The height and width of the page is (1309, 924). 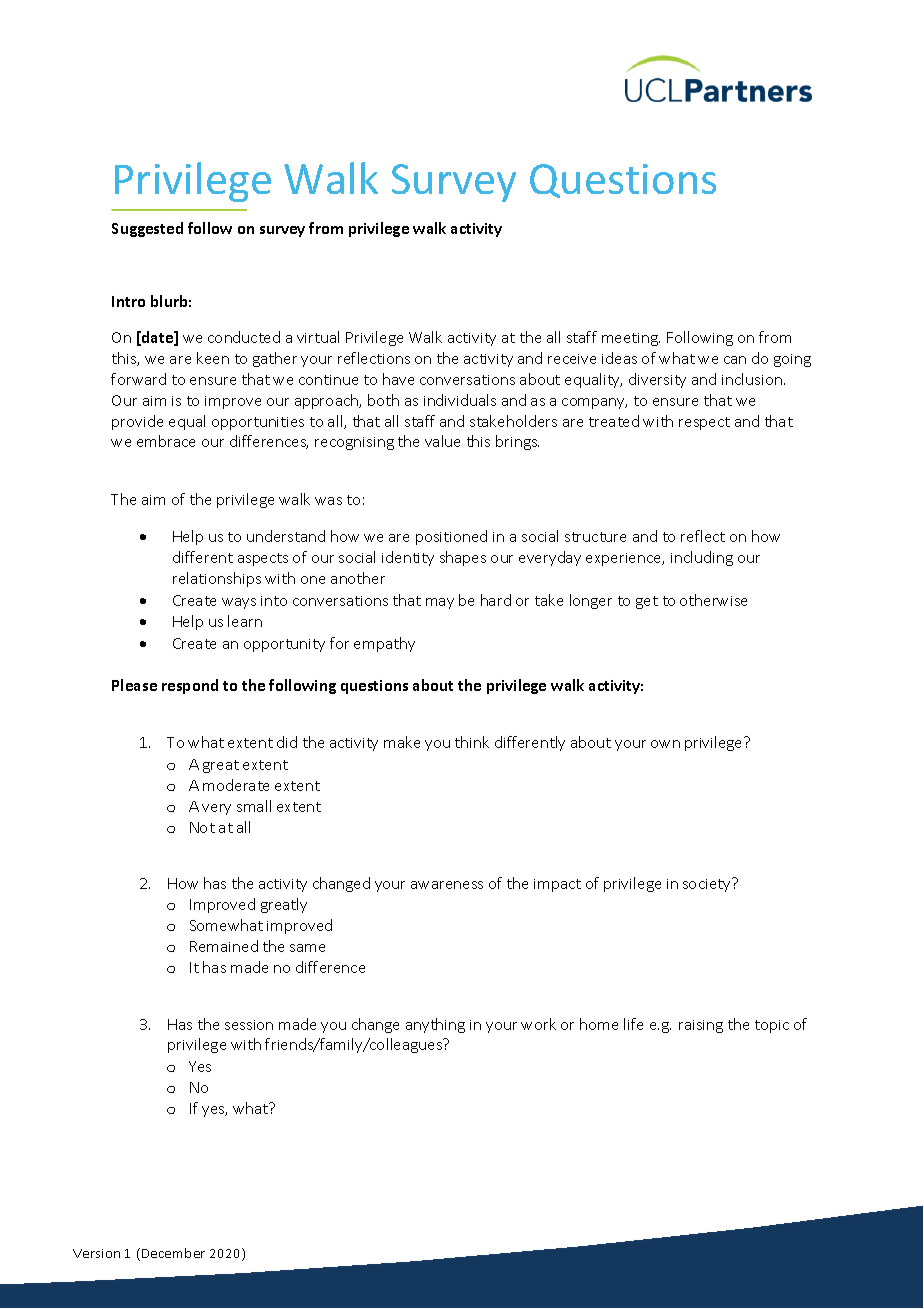 I want to click on Suggested, so click(x=147, y=229).
